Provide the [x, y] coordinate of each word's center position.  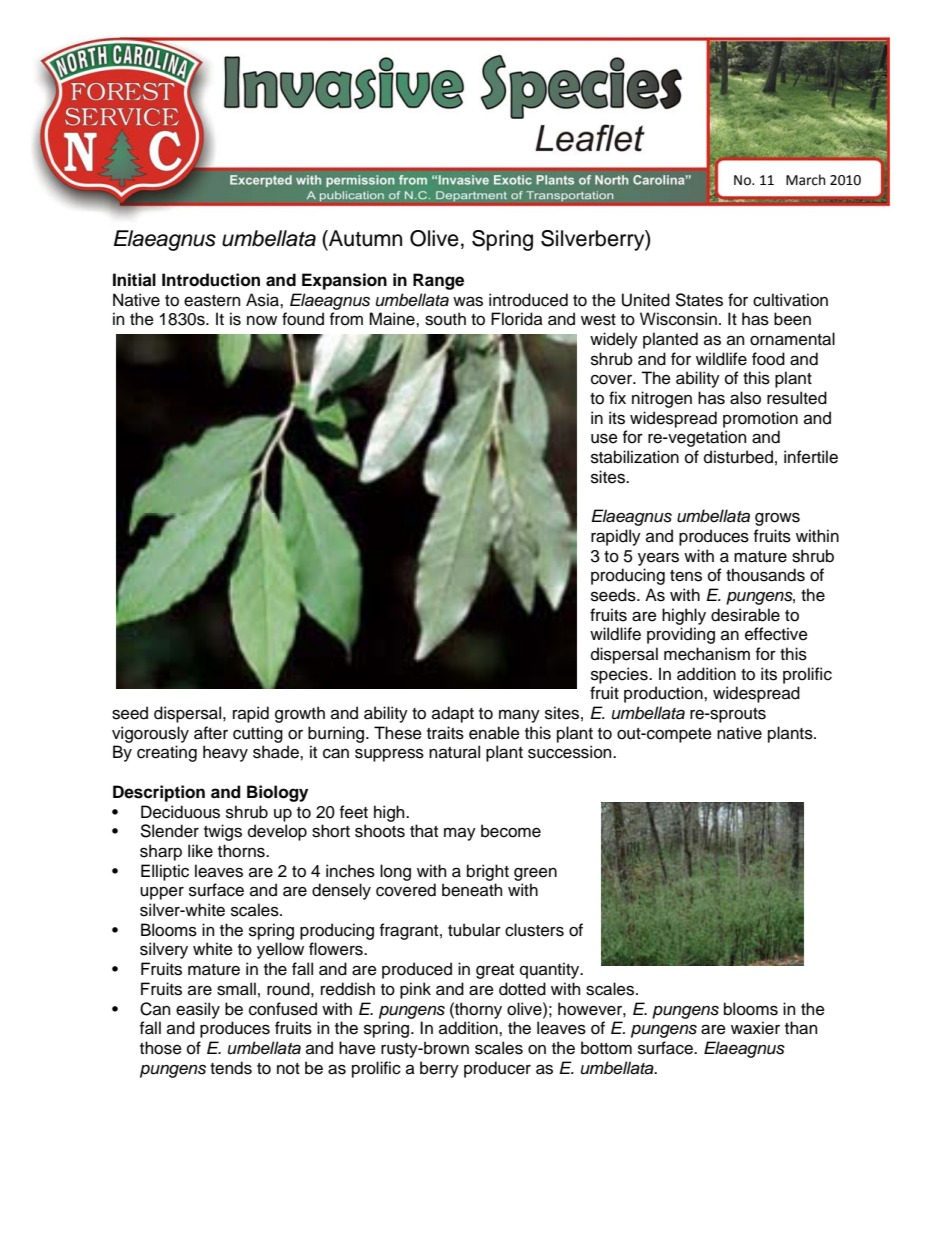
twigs [223, 832]
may [460, 834]
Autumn [364, 238]
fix [617, 397]
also [745, 398]
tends [231, 1068]
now [262, 321]
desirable [745, 615]
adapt [453, 714]
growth [300, 714]
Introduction [211, 280]
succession [571, 752]
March [805, 180]
